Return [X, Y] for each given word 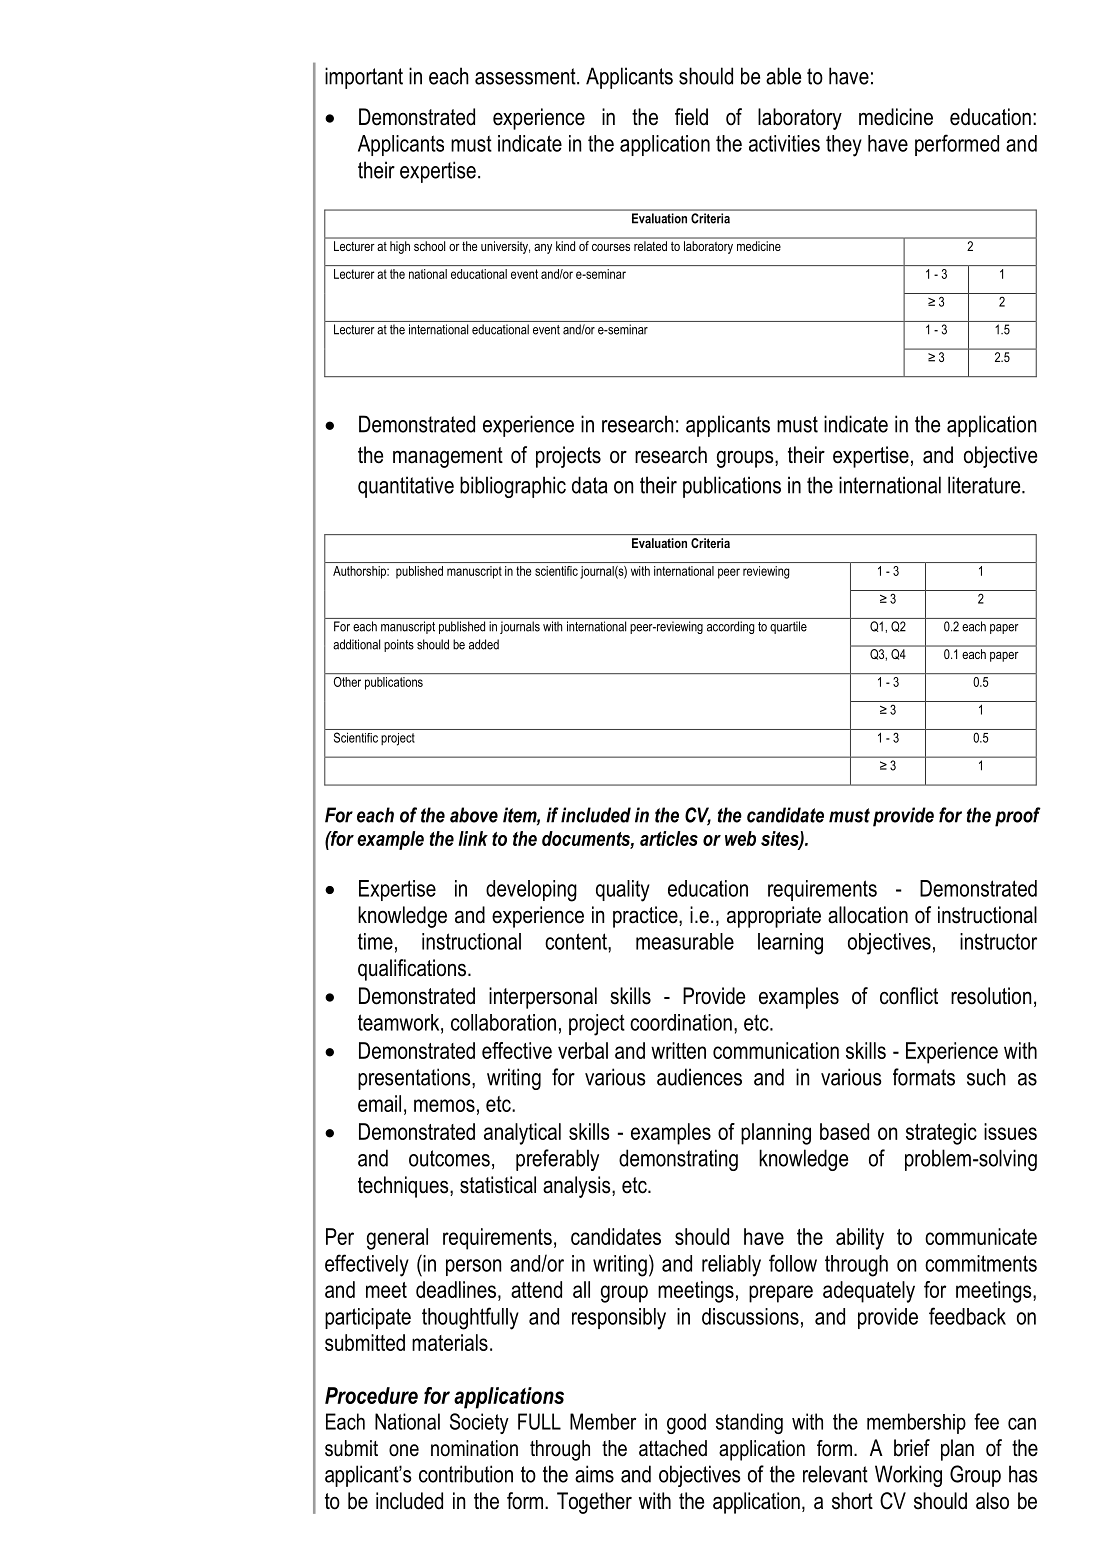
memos [444, 1105]
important [364, 78]
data [590, 485]
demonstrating [678, 1160]
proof [1018, 817]
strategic [941, 1134]
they [844, 146]
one [404, 1450]
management [448, 457]
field [691, 117]
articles [669, 838]
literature [985, 485]
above [474, 815]
